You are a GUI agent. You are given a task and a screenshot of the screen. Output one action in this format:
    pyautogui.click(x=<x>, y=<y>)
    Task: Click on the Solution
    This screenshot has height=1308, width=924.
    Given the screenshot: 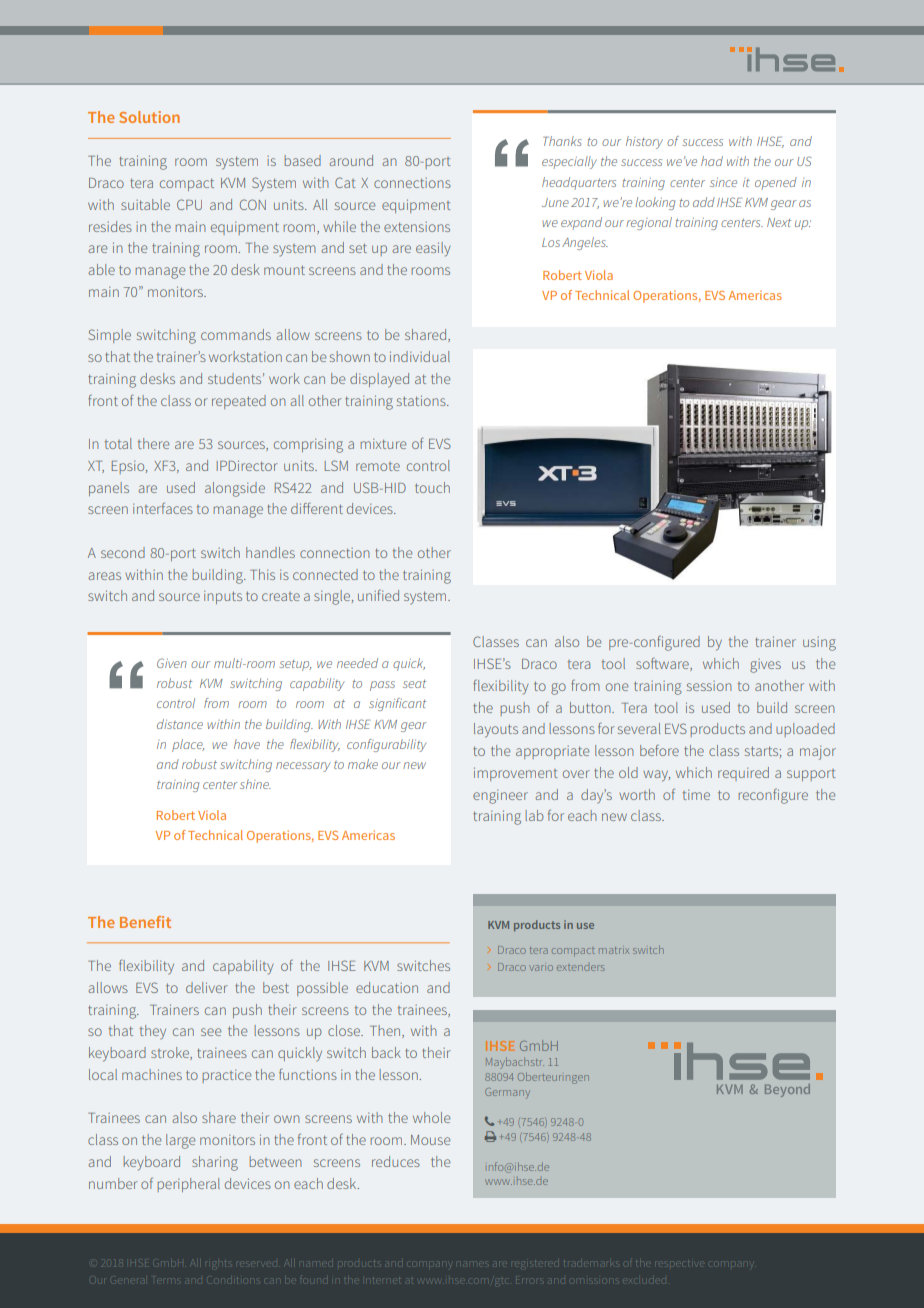 What is the action you would take?
    pyautogui.click(x=149, y=117)
